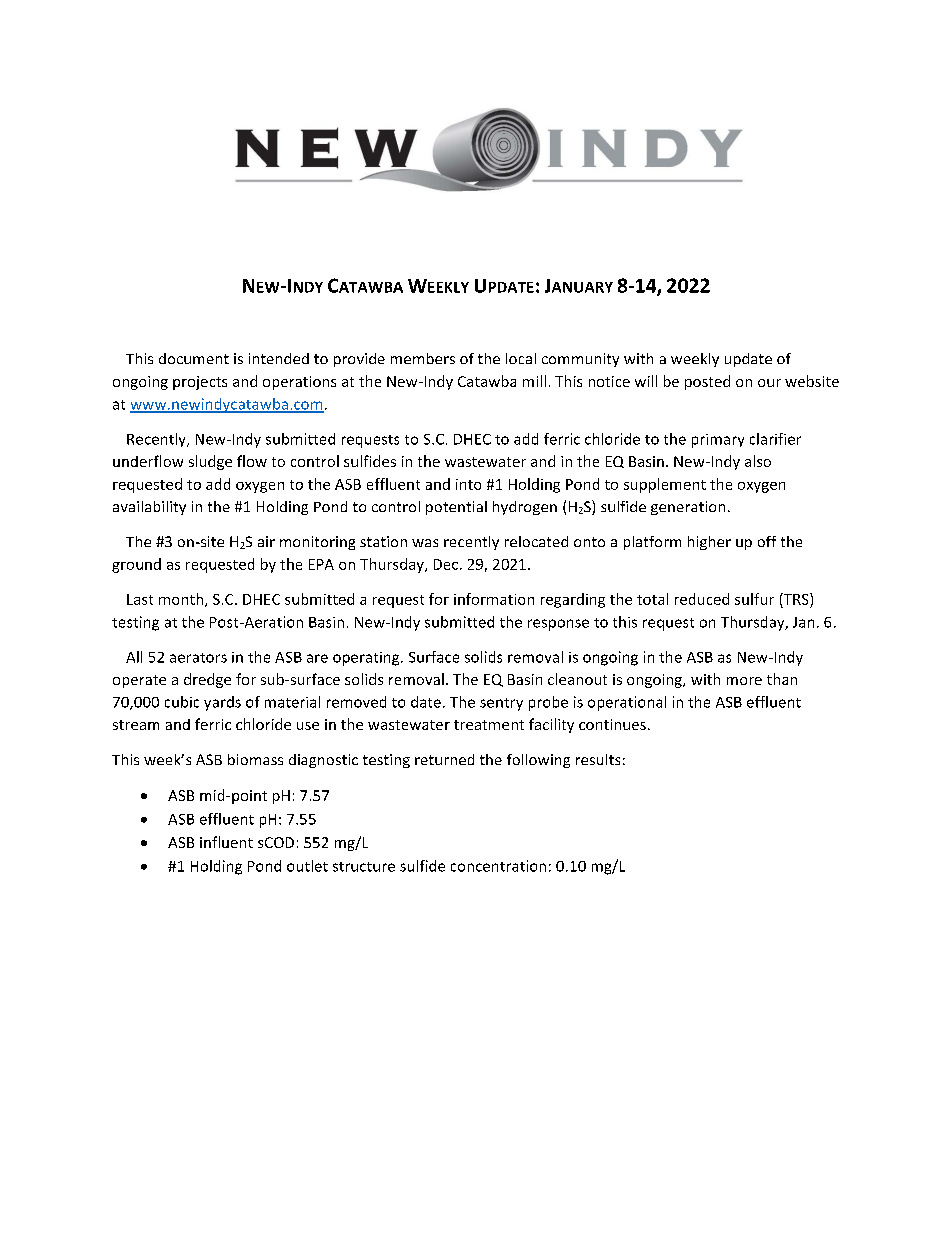 The image size is (952, 1233). Describe the element at coordinates (200, 383) in the screenshot. I see `projects` at that location.
